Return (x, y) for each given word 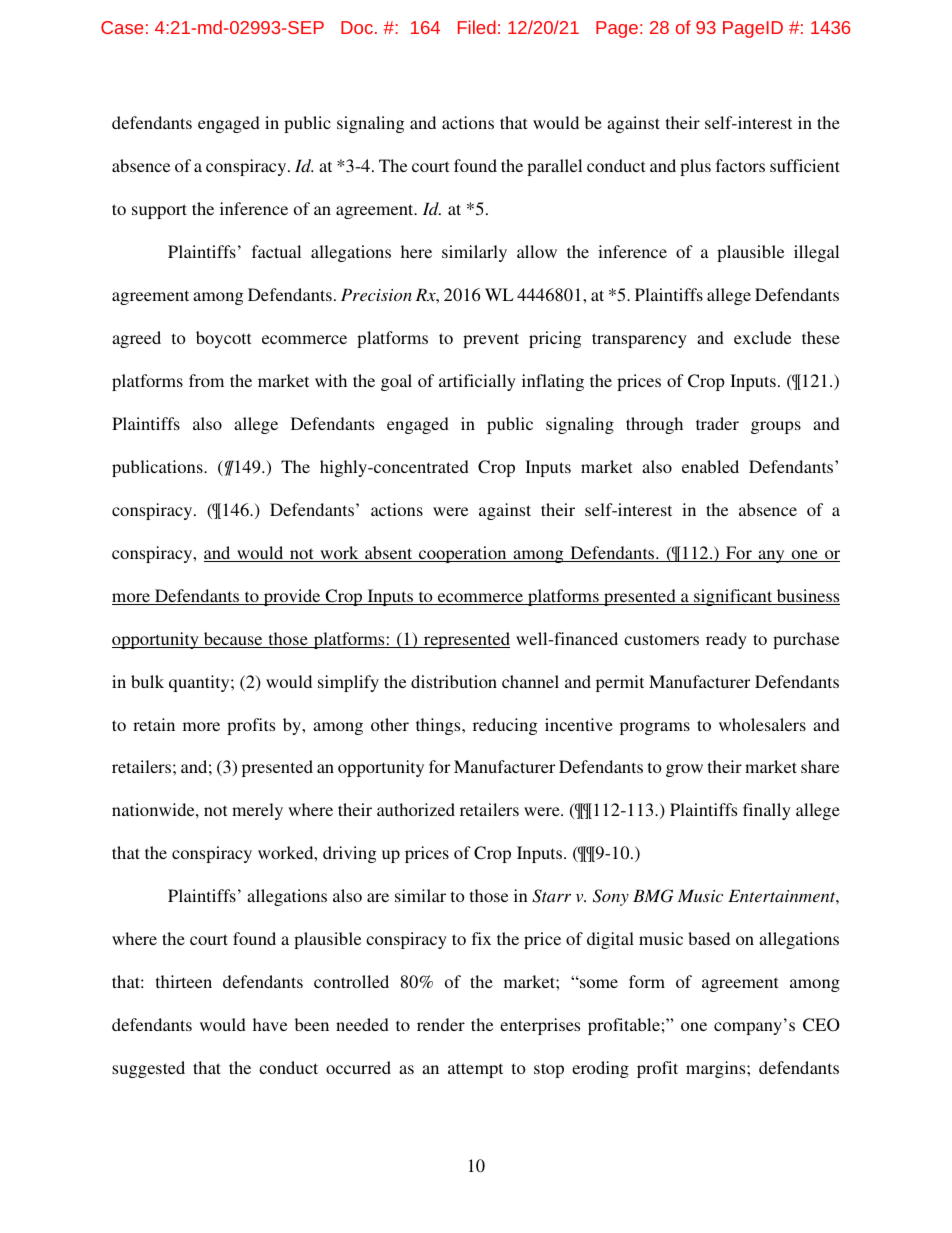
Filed (477, 27)
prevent (491, 340)
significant (733, 597)
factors (740, 165)
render (441, 1024)
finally (767, 811)
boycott (223, 339)
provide (292, 597)
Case (122, 27)
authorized (416, 809)
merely (257, 811)
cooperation (463, 554)
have (270, 1024)
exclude (762, 337)
